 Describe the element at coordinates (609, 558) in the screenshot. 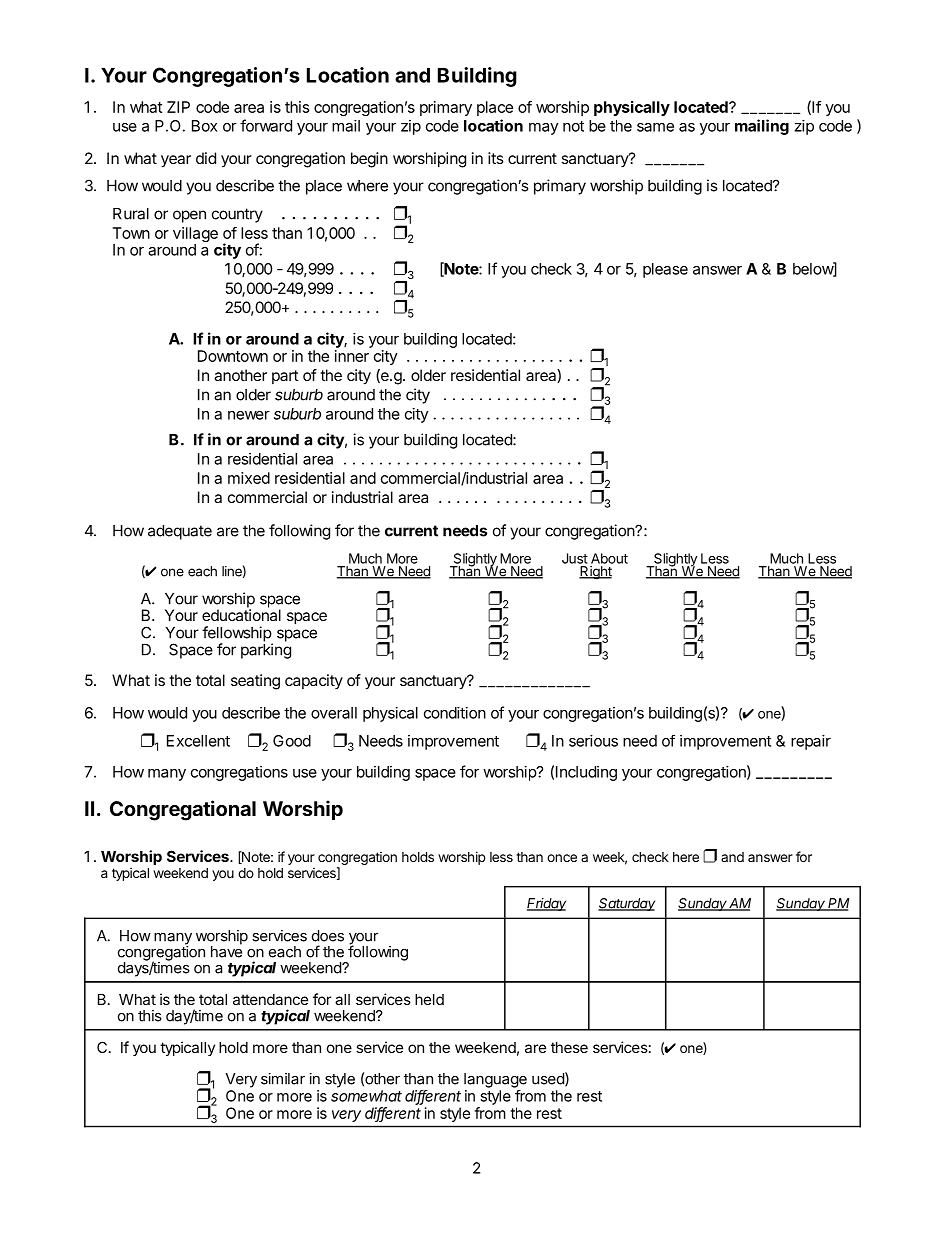

I see `About` at that location.
